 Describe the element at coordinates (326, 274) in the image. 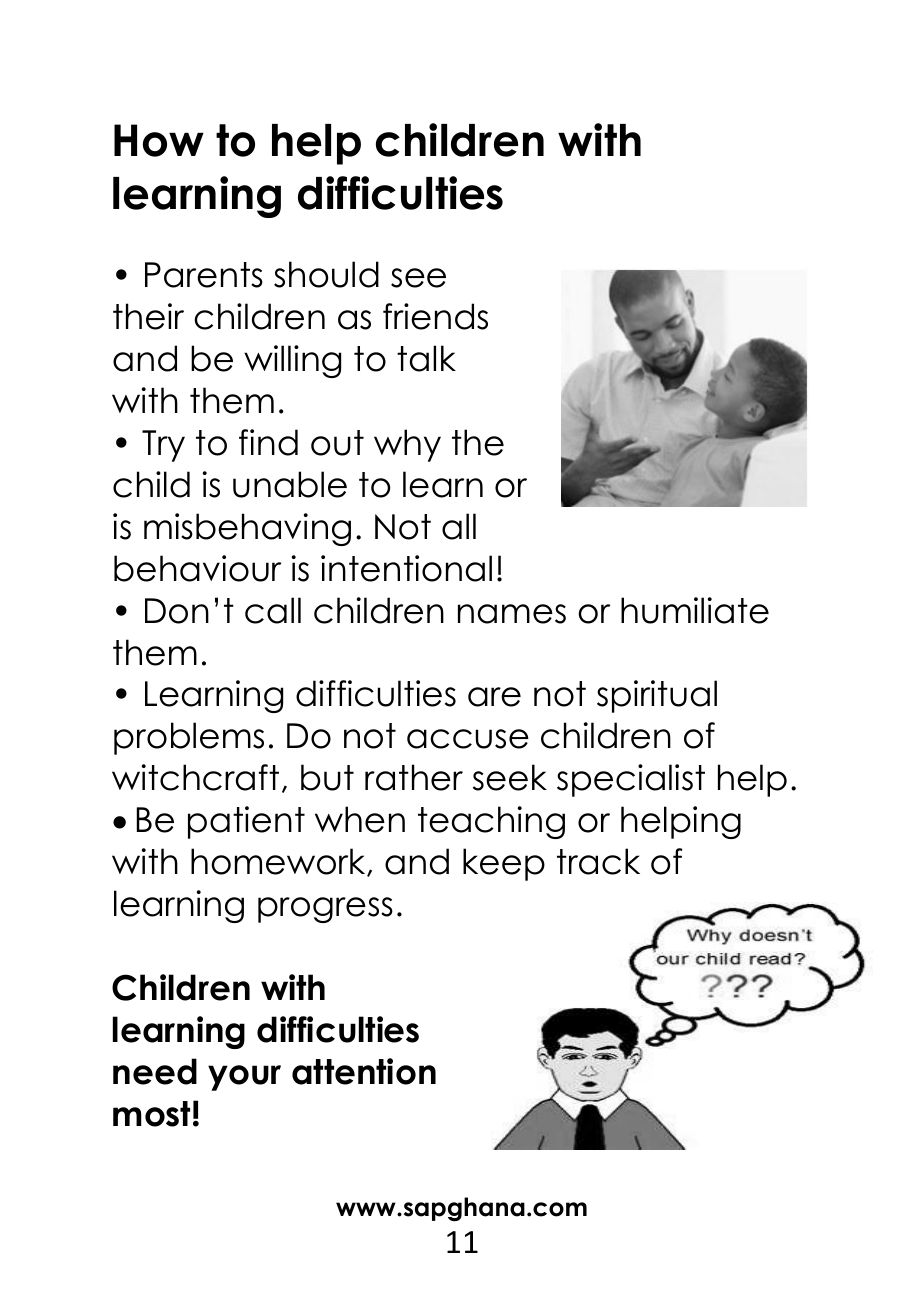

I see `should` at that location.
